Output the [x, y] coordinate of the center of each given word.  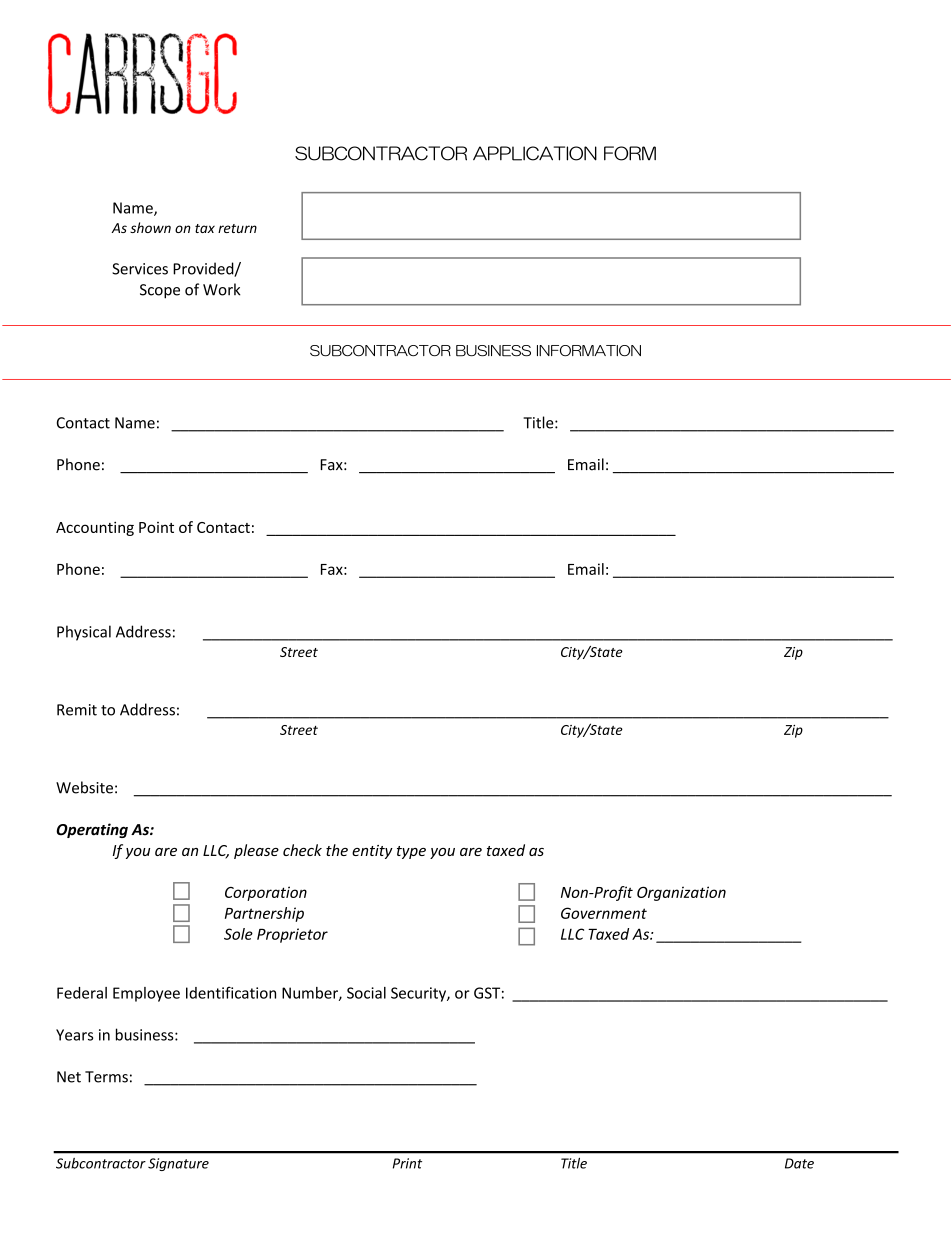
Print [407, 1163]
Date [799, 1163]
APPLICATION [535, 153]
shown [150, 227]
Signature [178, 1164]
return [237, 228]
